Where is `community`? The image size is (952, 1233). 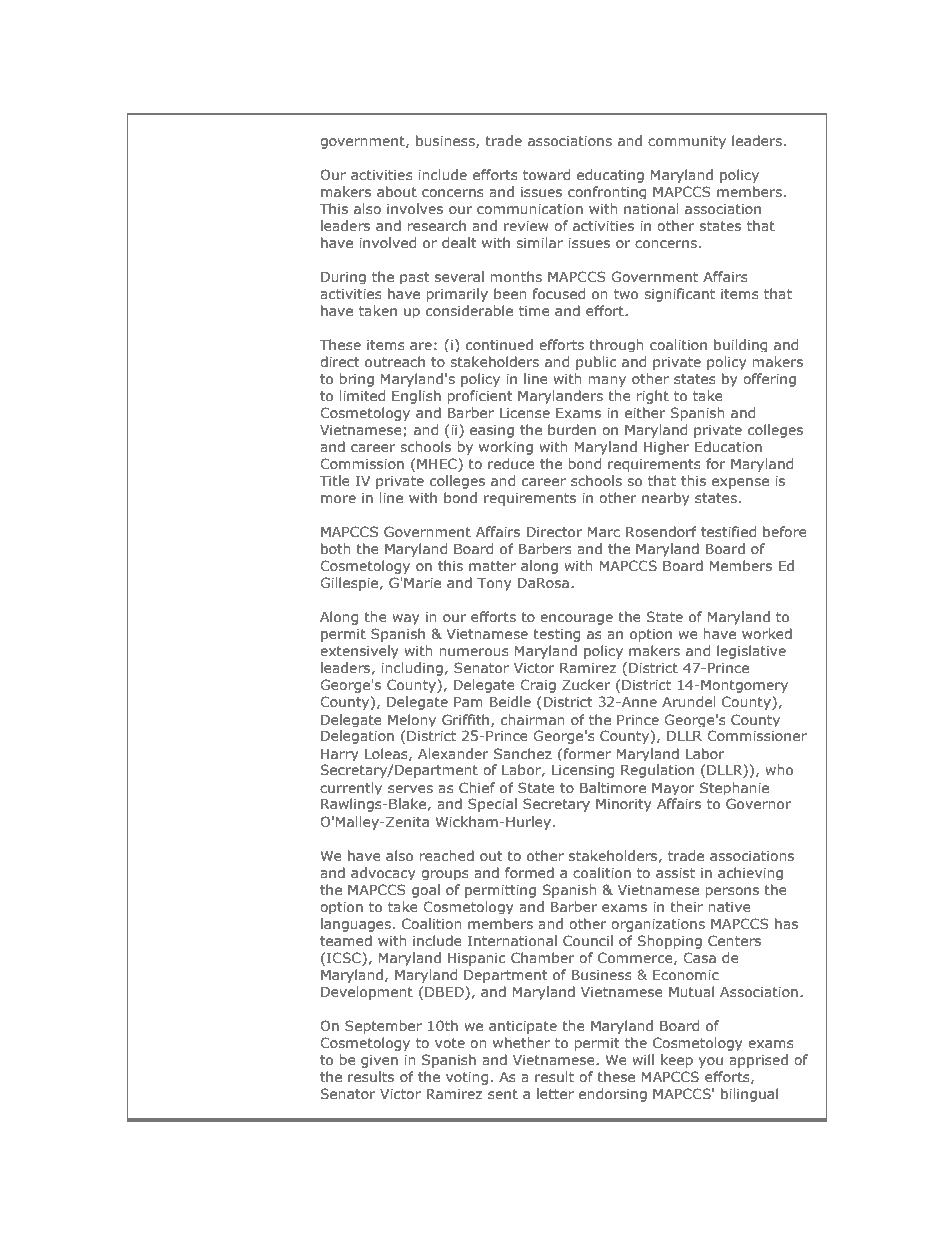 community is located at coordinates (687, 142).
